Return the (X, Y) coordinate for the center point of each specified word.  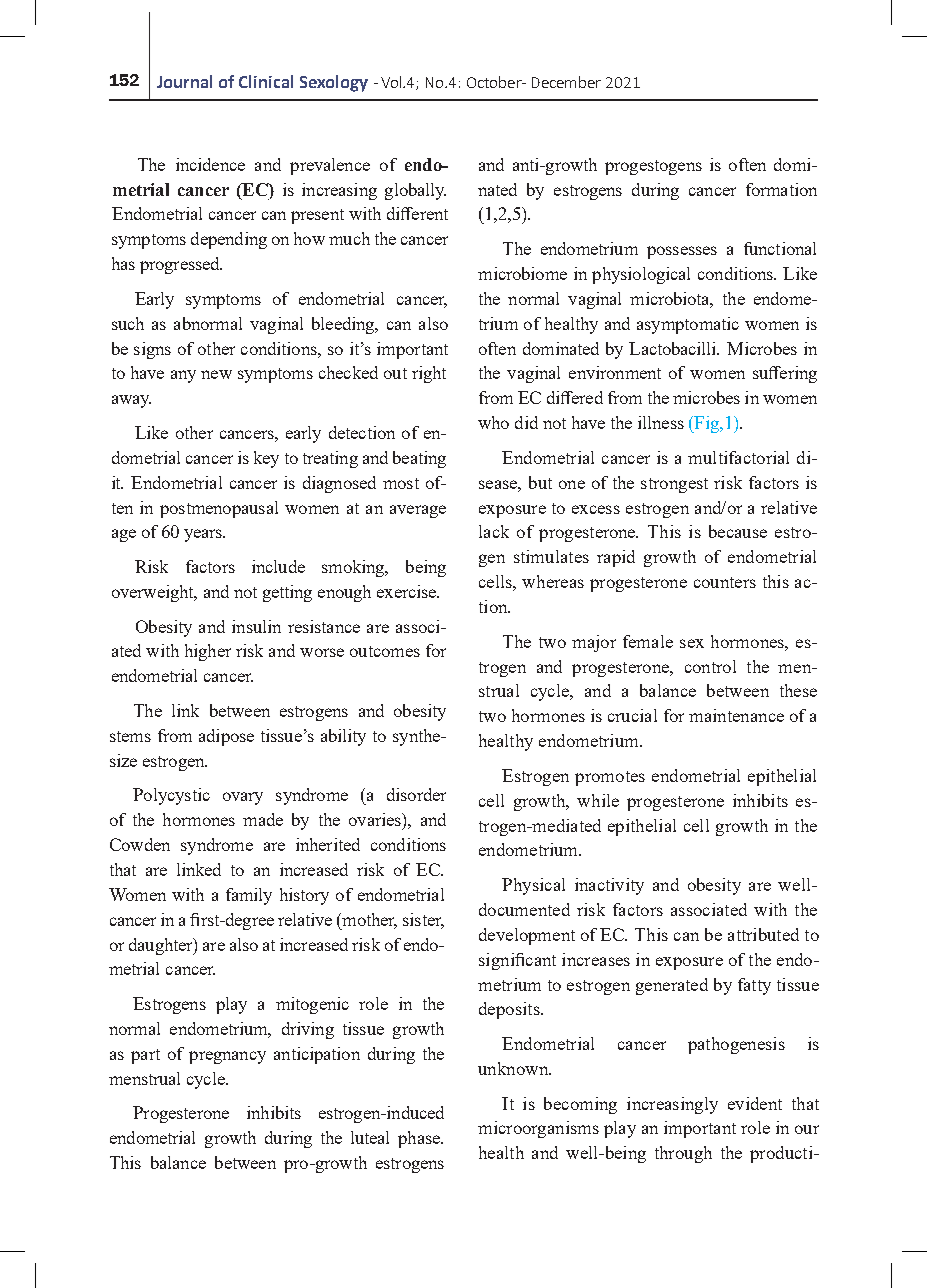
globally (415, 191)
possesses (682, 252)
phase (420, 1139)
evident (755, 1103)
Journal (184, 81)
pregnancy (227, 1057)
